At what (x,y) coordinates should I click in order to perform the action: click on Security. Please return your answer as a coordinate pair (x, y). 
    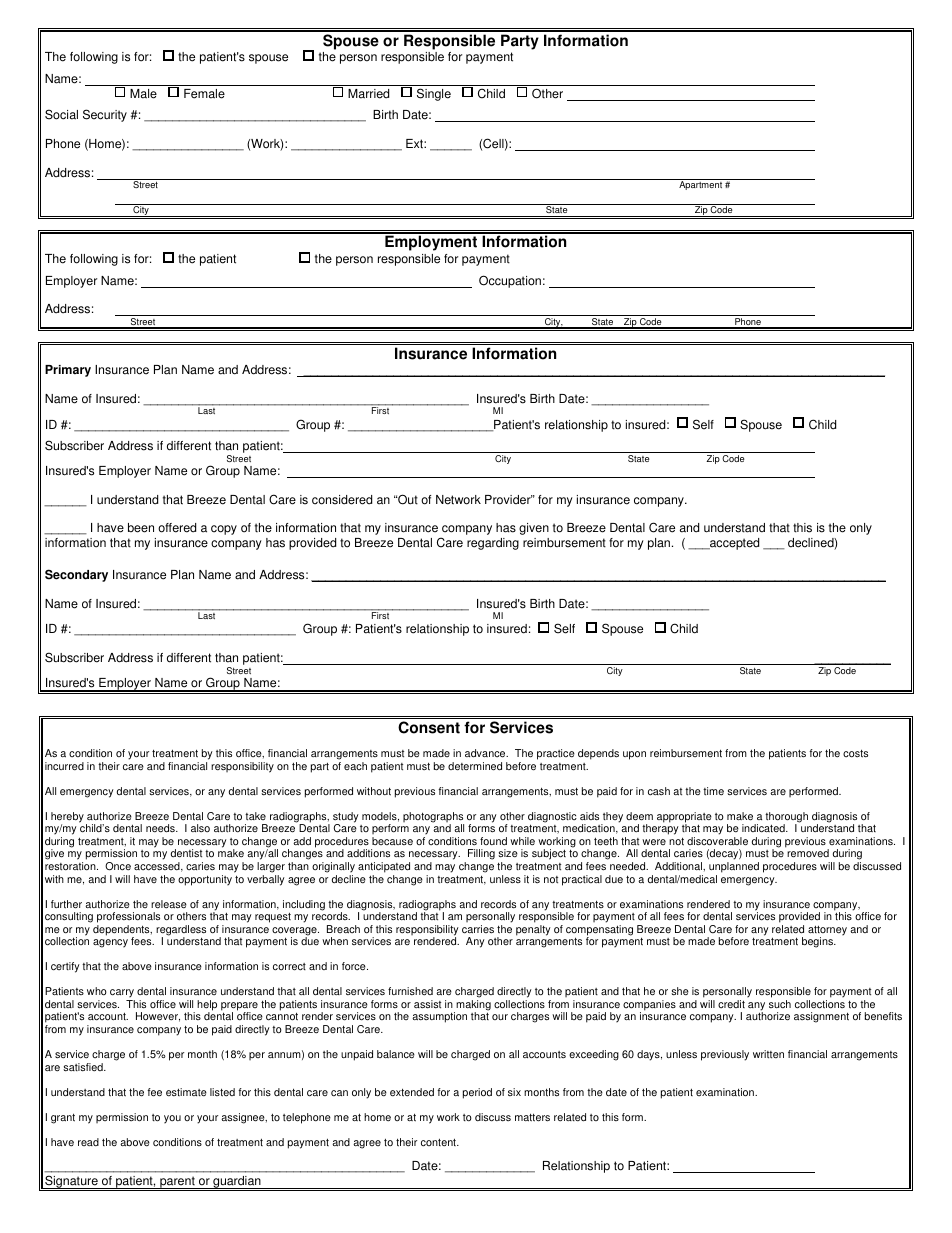
    Looking at the image, I should click on (105, 115).
